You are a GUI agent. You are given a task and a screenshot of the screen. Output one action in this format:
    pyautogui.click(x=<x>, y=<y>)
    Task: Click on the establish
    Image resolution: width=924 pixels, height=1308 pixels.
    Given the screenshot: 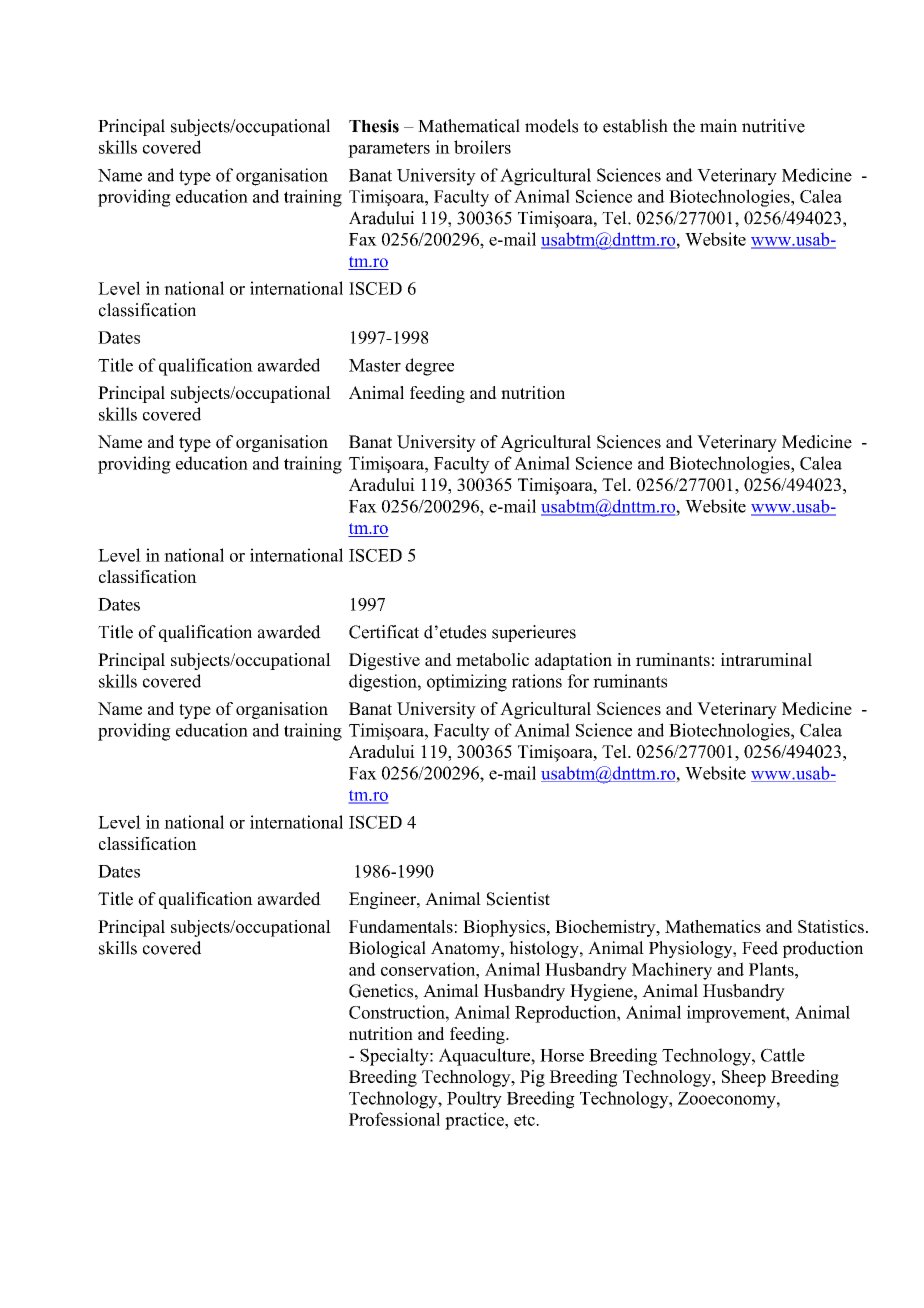 What is the action you would take?
    pyautogui.click(x=635, y=126)
